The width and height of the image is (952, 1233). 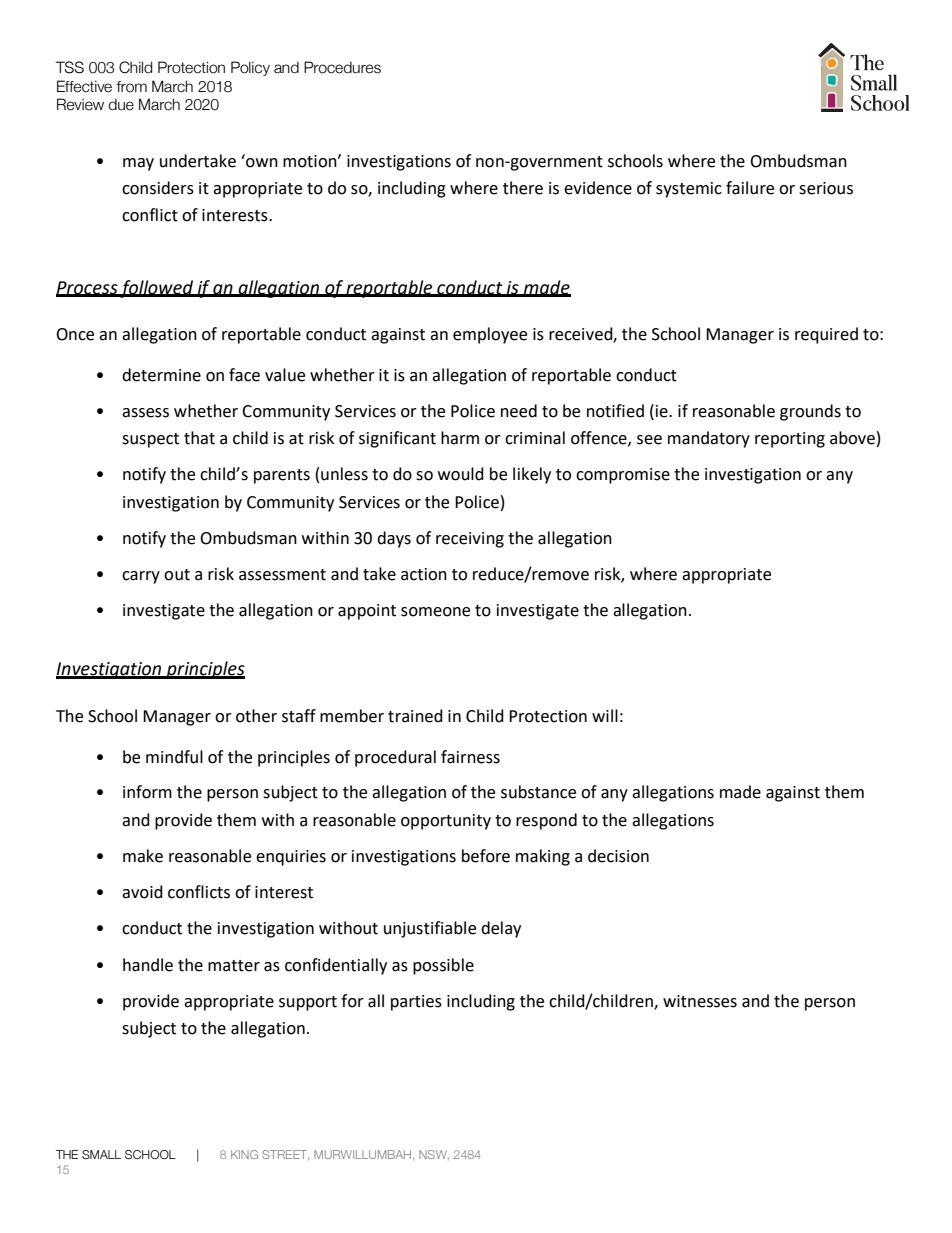 What do you see at coordinates (415, 716) in the image?
I see `trained` at bounding box center [415, 716].
